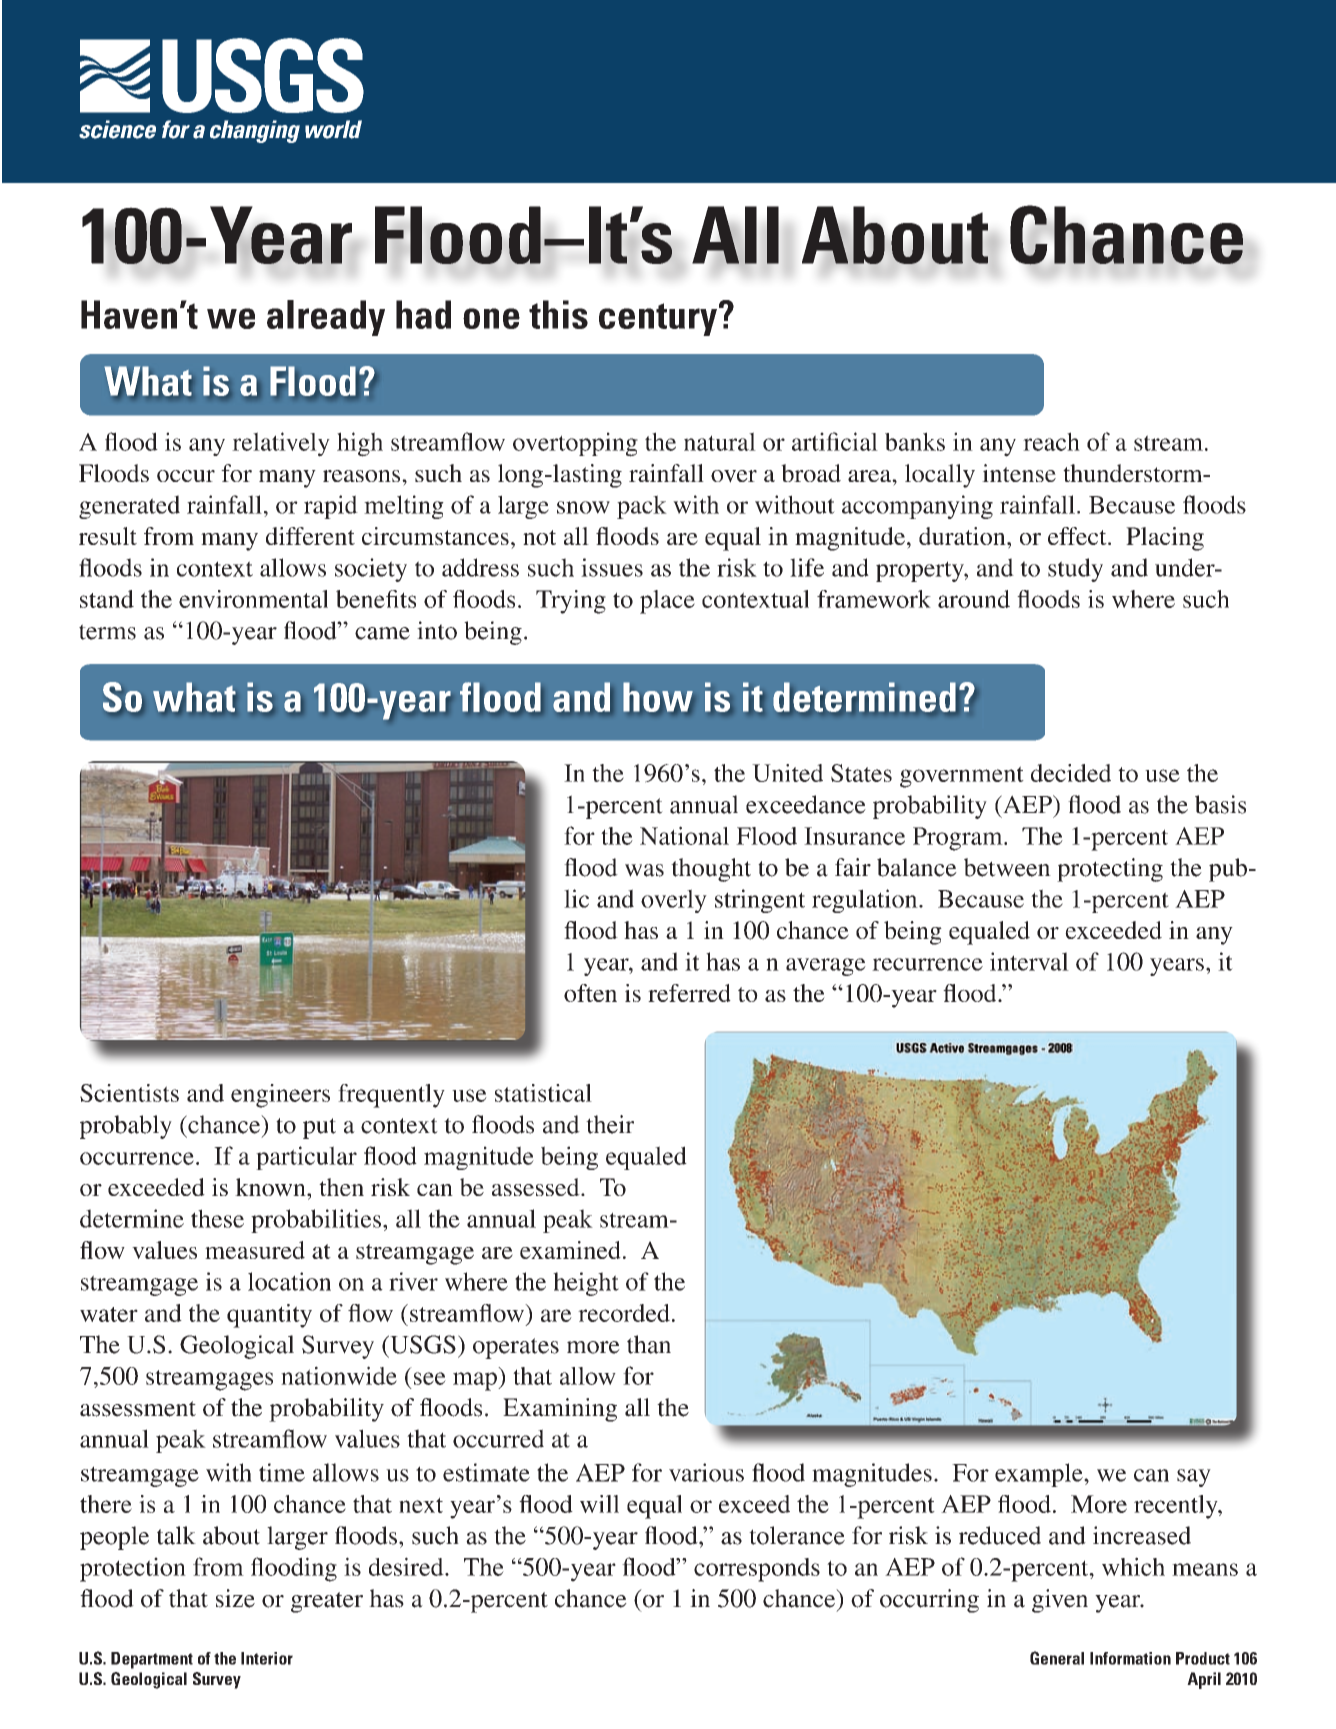 The image size is (1336, 1729). What do you see at coordinates (280, 1096) in the page?
I see `engineers` at bounding box center [280, 1096].
